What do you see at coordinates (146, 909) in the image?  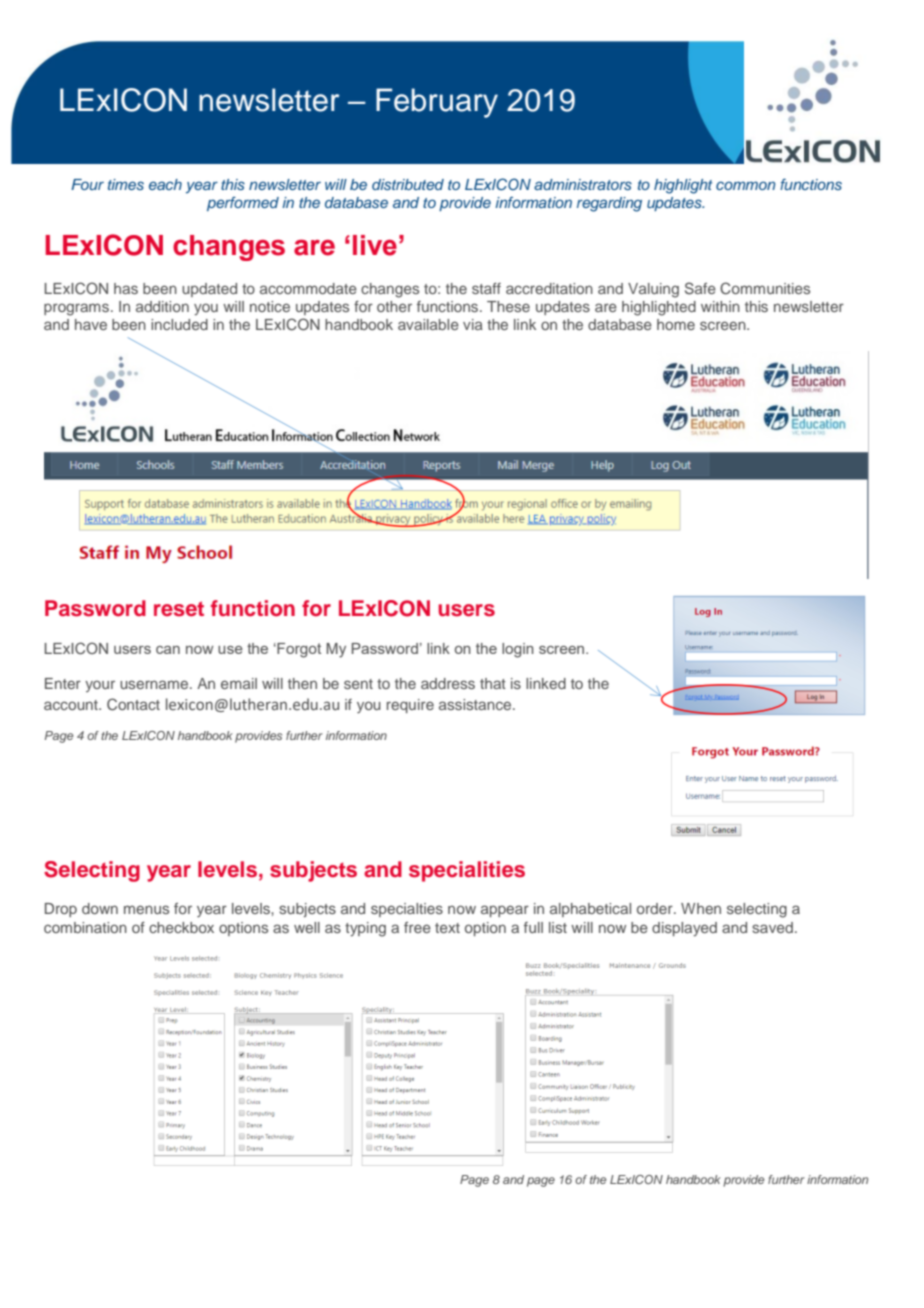 I see `menus` at bounding box center [146, 909].
